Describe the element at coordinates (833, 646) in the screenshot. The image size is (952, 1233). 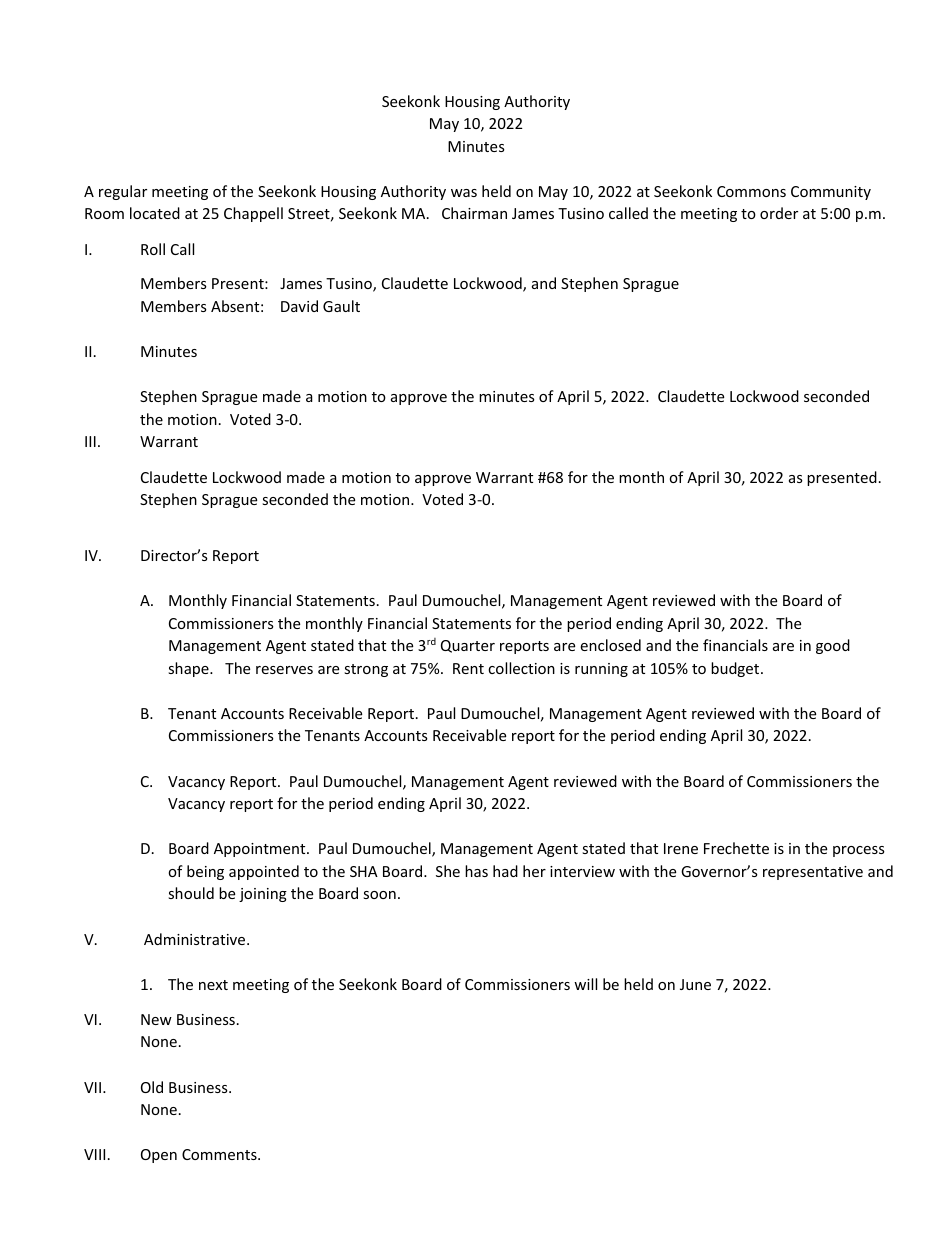
I see `good` at that location.
